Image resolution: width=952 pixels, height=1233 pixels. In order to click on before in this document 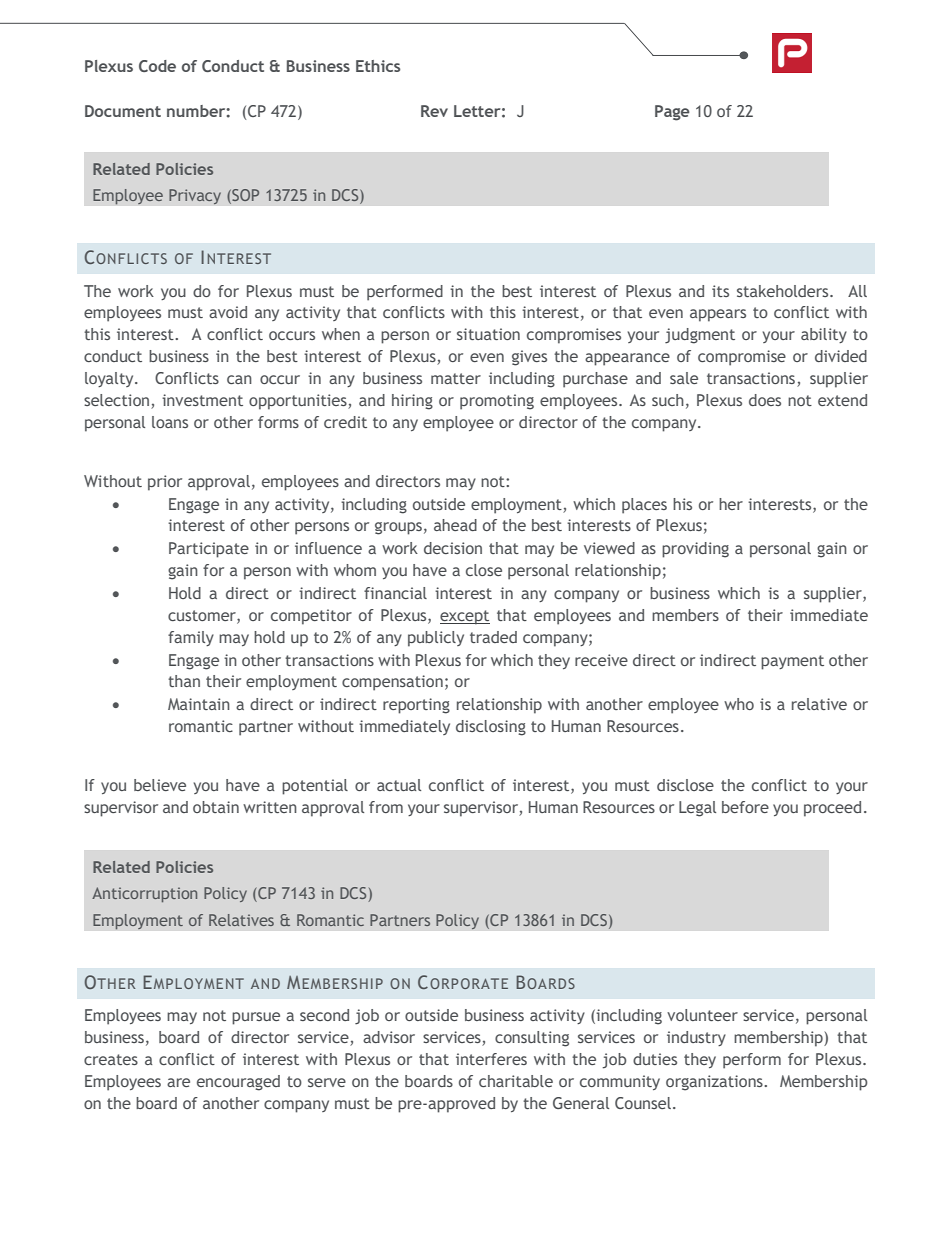, I will do `click(745, 807)`.
